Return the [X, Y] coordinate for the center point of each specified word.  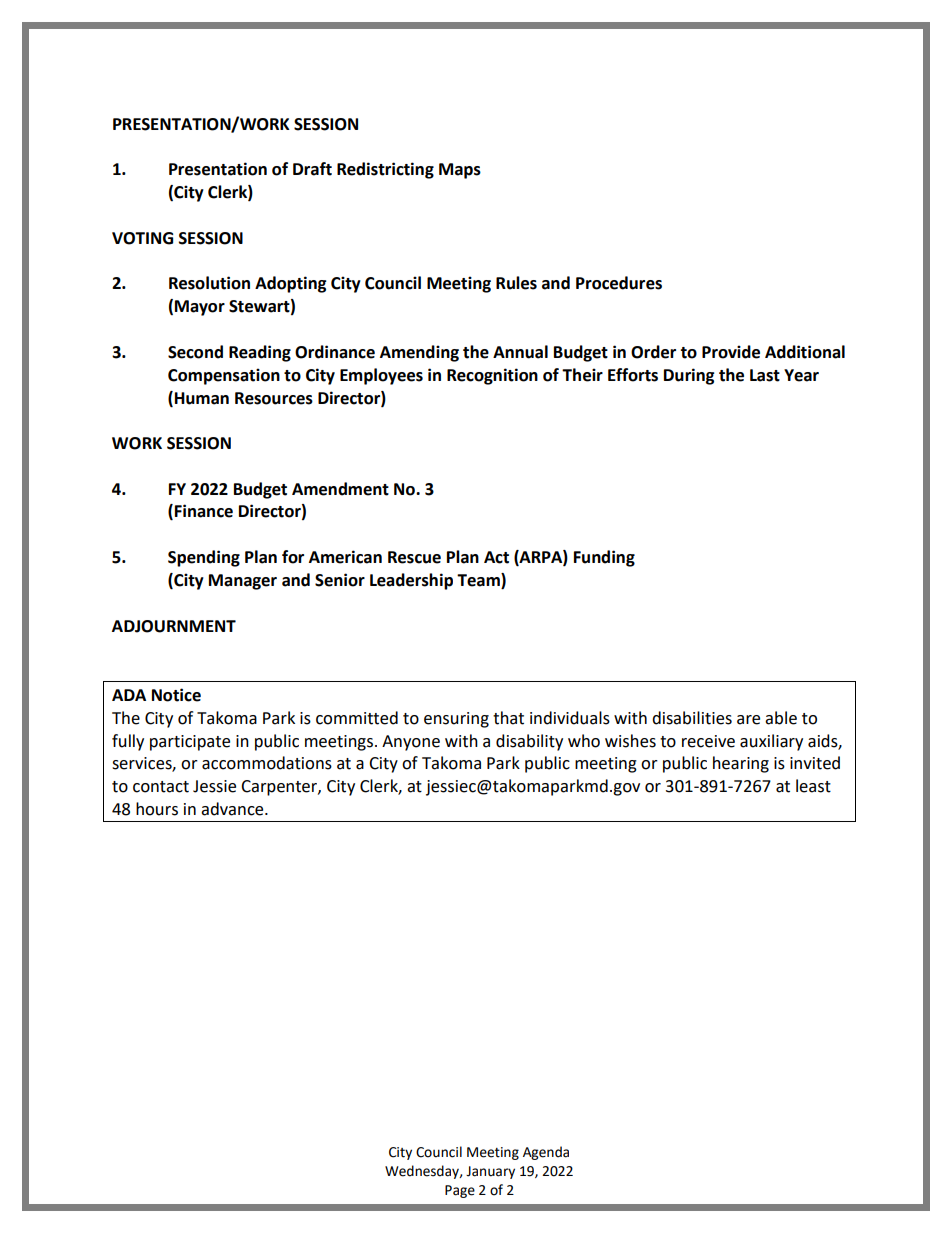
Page [460, 1191]
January [490, 1172]
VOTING [142, 238]
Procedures [619, 283]
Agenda [546, 1153]
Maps [460, 171]
